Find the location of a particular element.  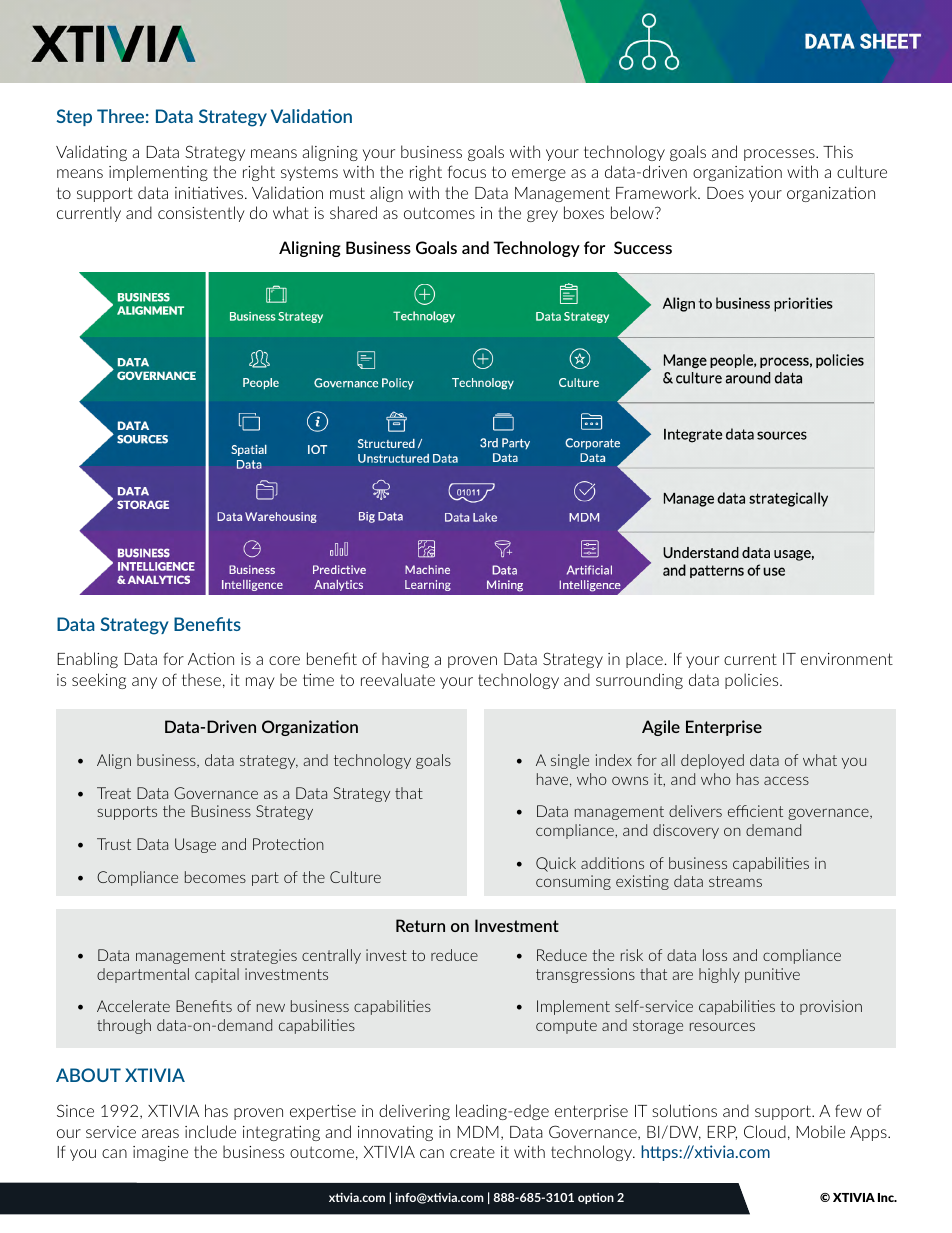

Cloud is located at coordinates (765, 1131).
